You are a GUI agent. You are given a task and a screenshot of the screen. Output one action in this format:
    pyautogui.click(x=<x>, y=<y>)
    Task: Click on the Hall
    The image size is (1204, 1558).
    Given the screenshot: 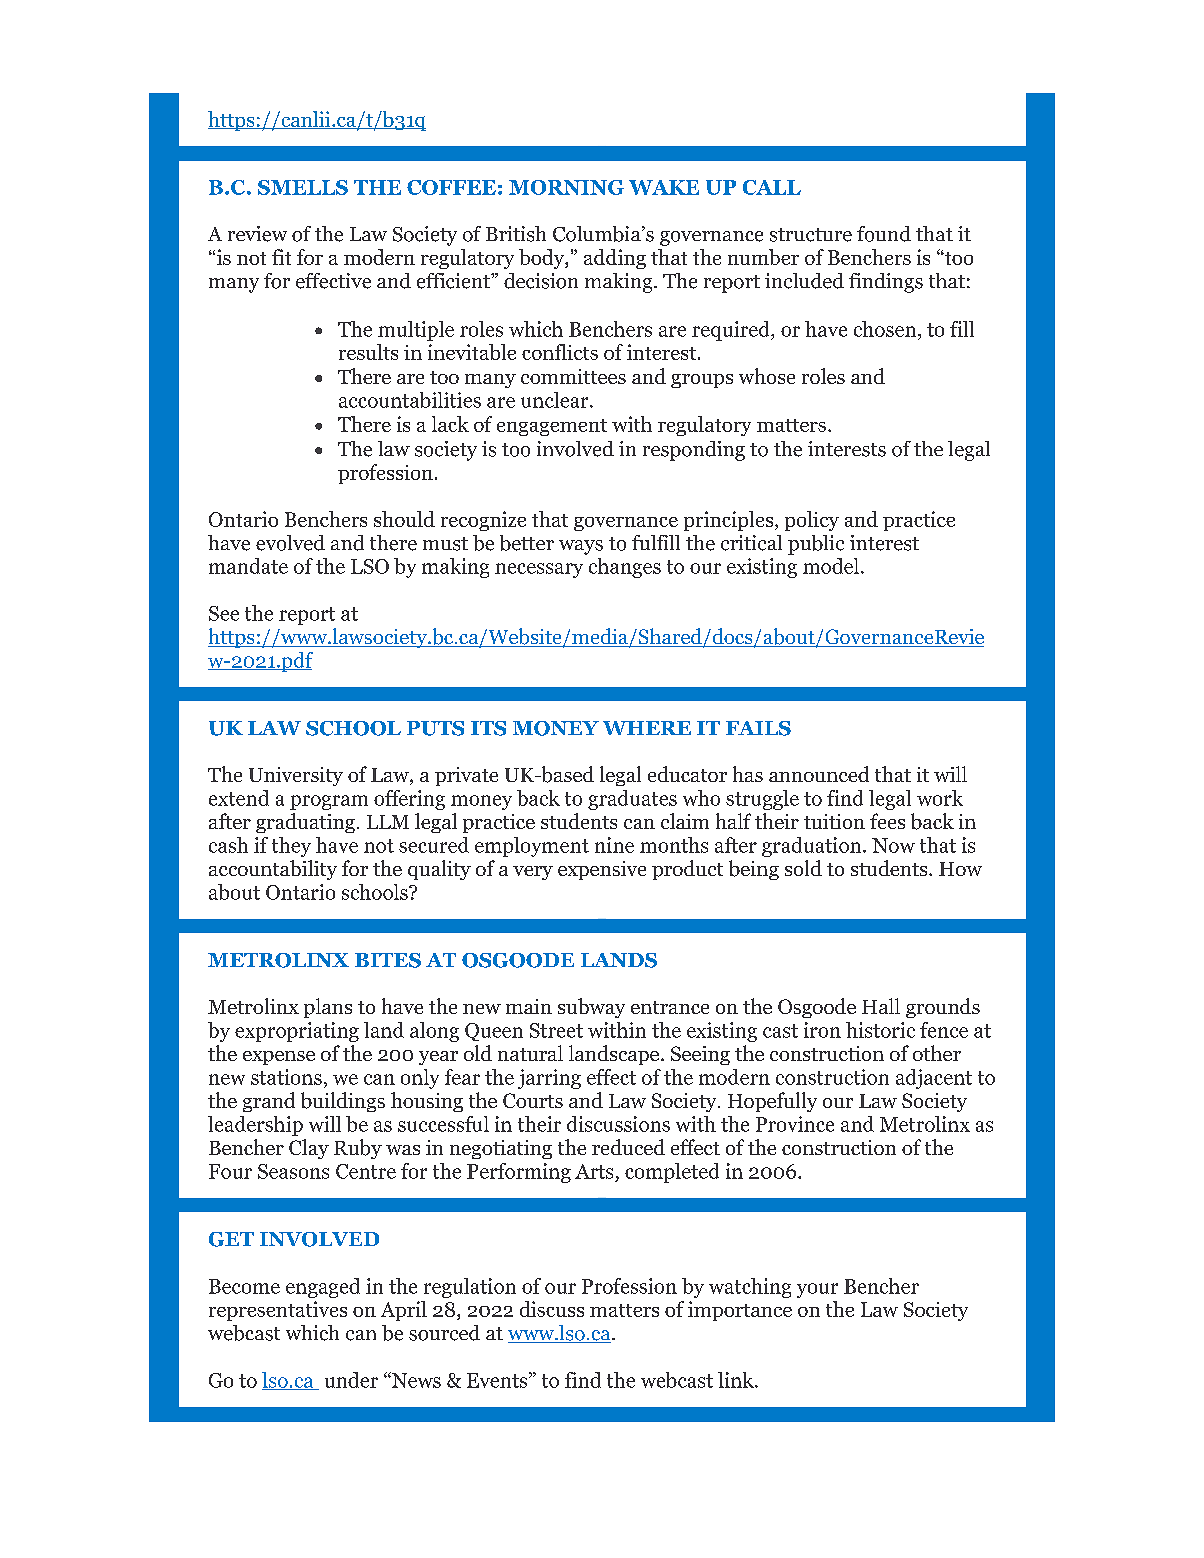 What is the action you would take?
    pyautogui.click(x=881, y=1006)
